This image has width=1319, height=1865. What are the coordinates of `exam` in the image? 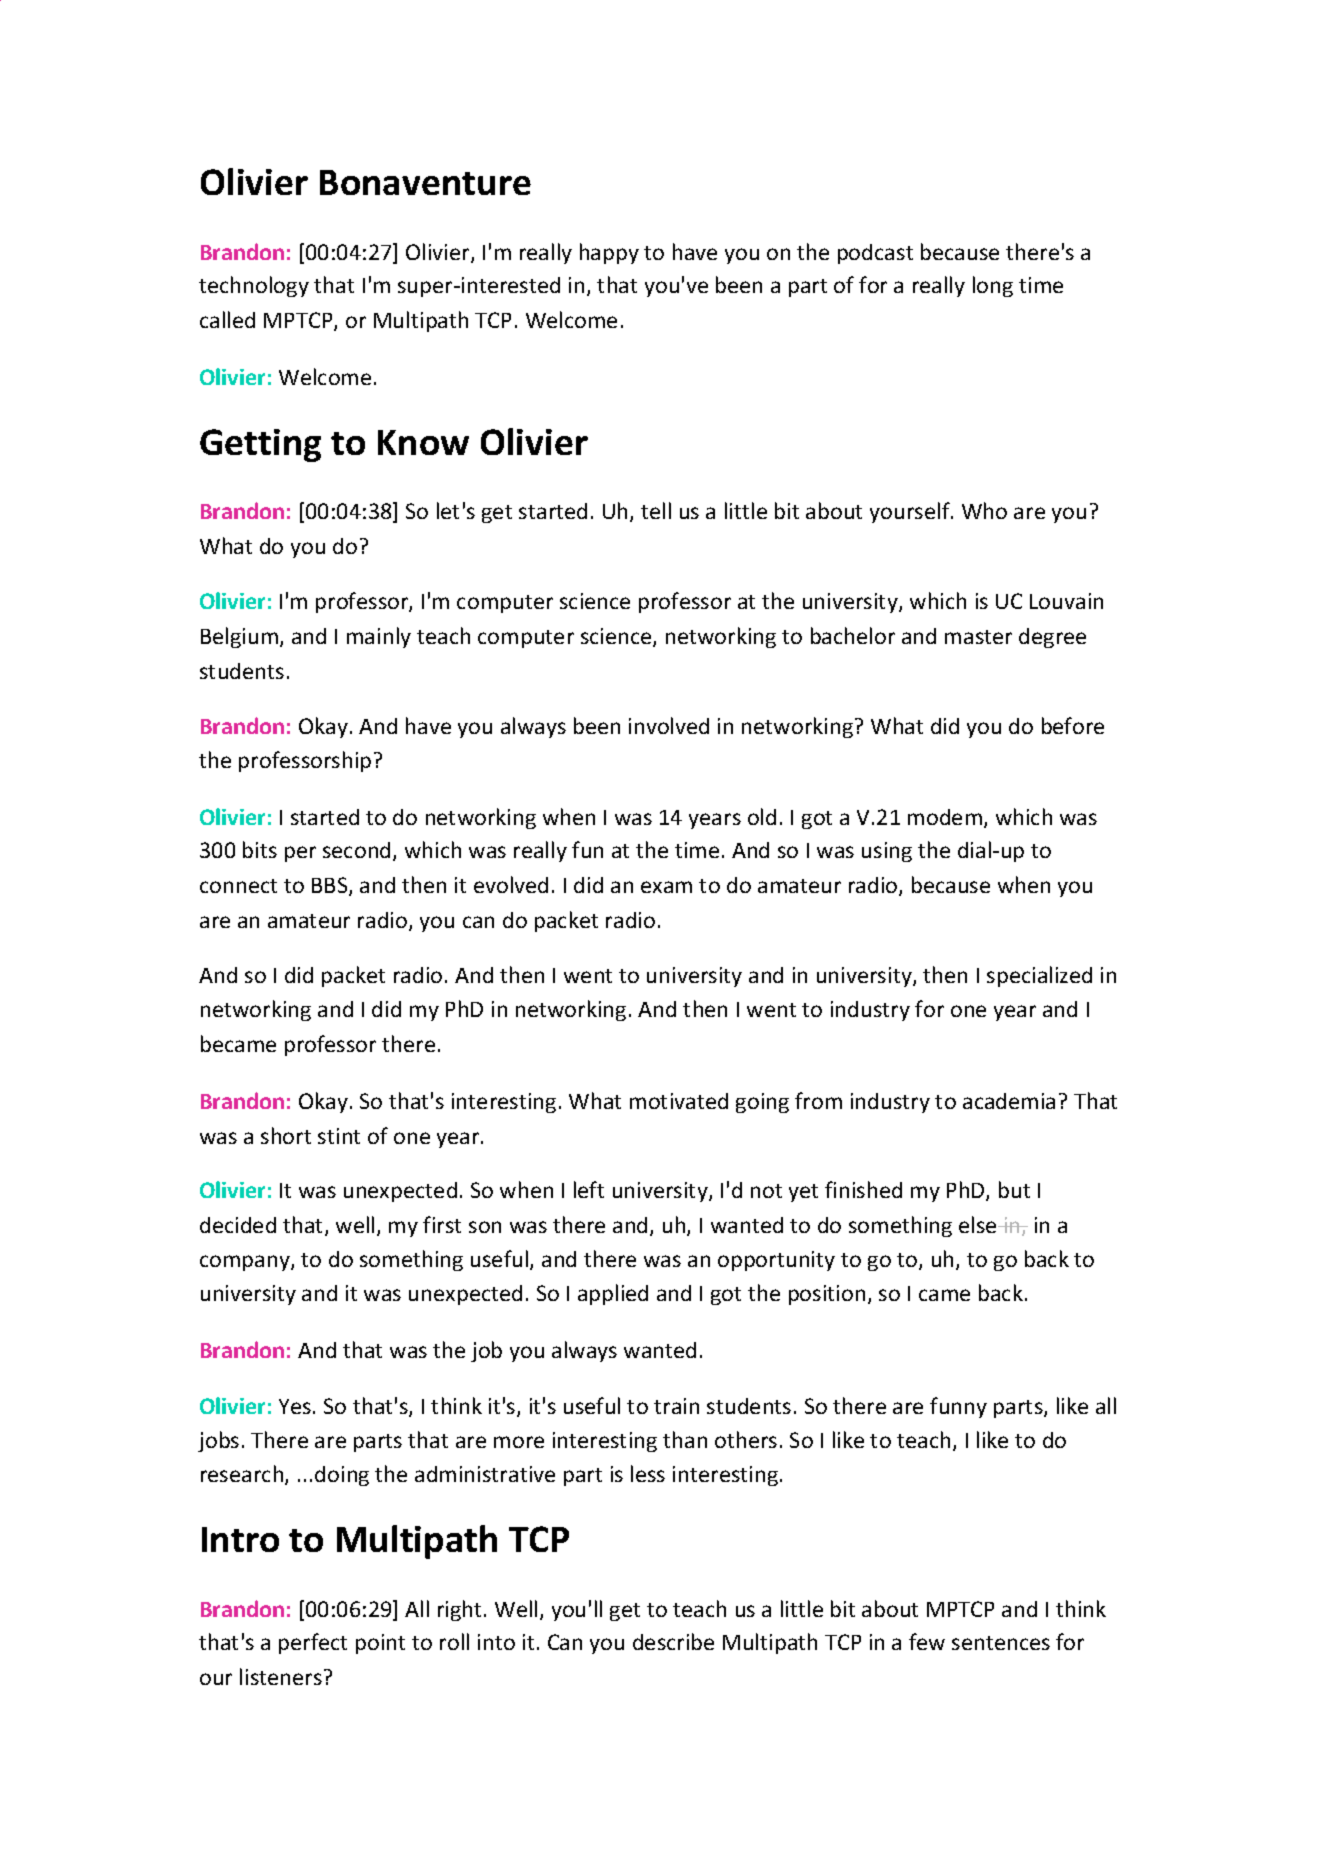 It's located at (666, 887).
